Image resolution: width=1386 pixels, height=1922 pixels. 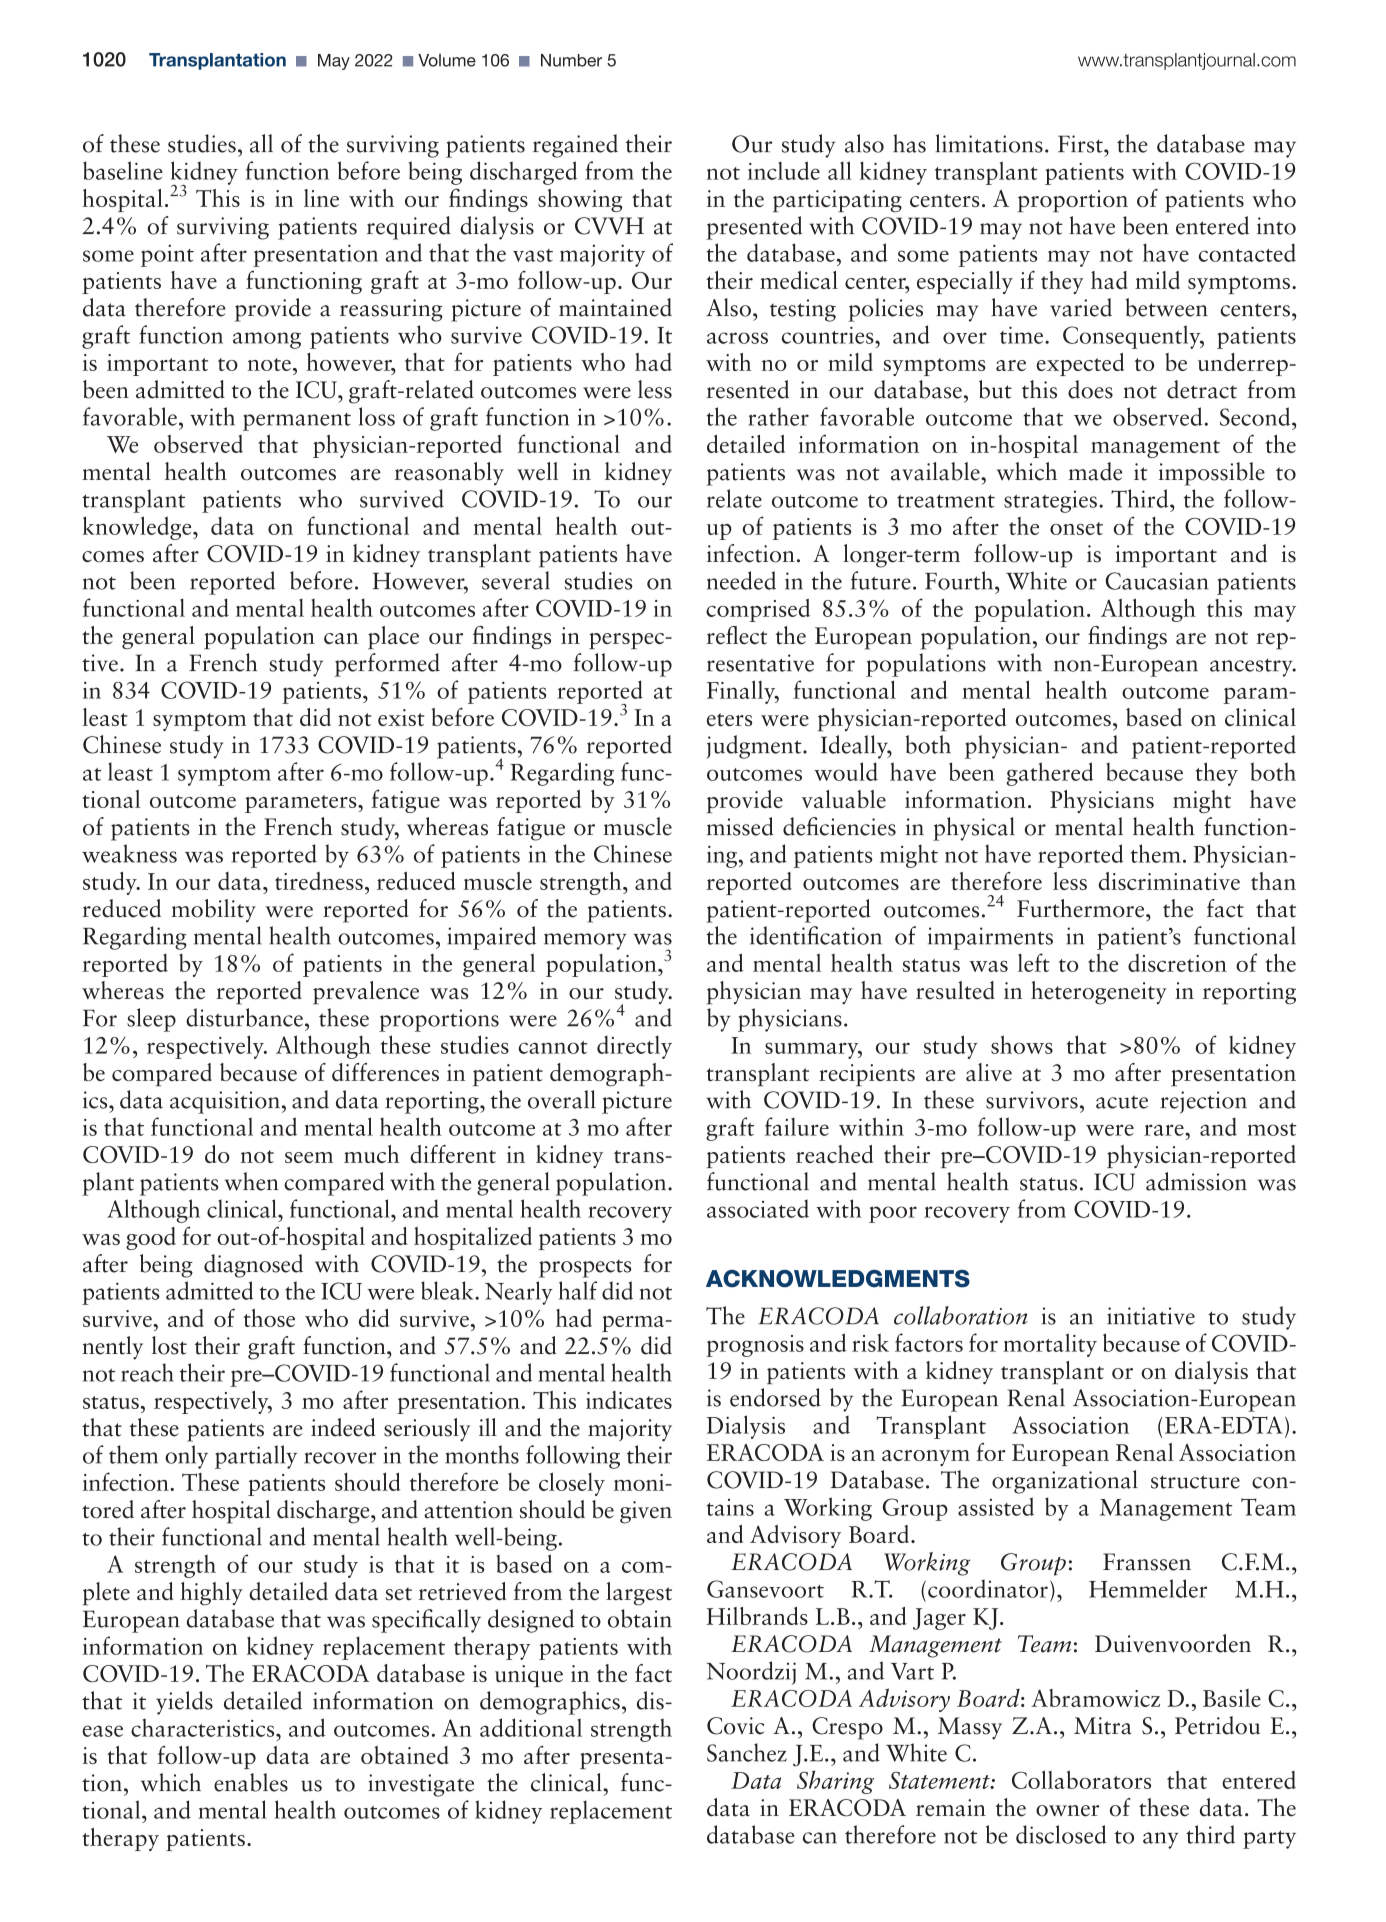 What do you see at coordinates (309, 1157) in the document?
I see `seem` at bounding box center [309, 1157].
